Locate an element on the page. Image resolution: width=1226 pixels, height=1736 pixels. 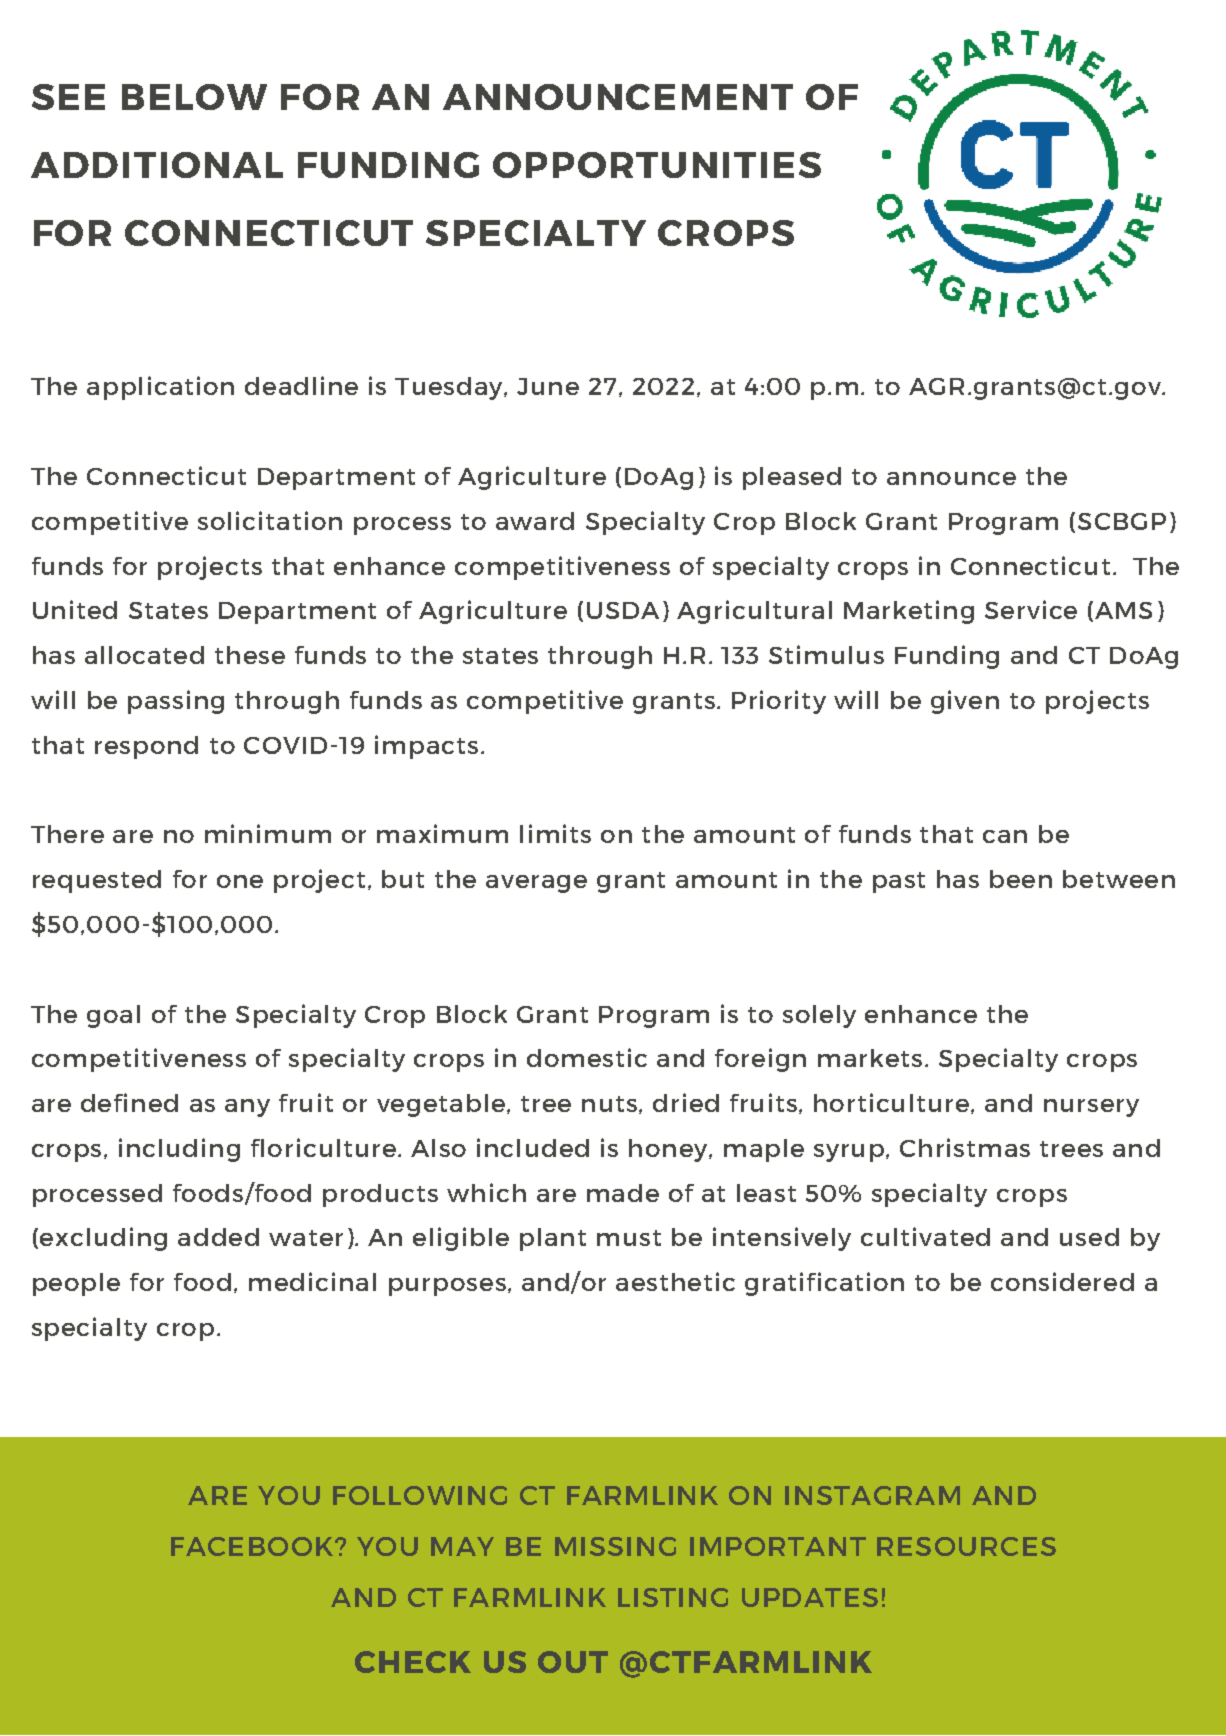
pleased is located at coordinates (792, 478).
